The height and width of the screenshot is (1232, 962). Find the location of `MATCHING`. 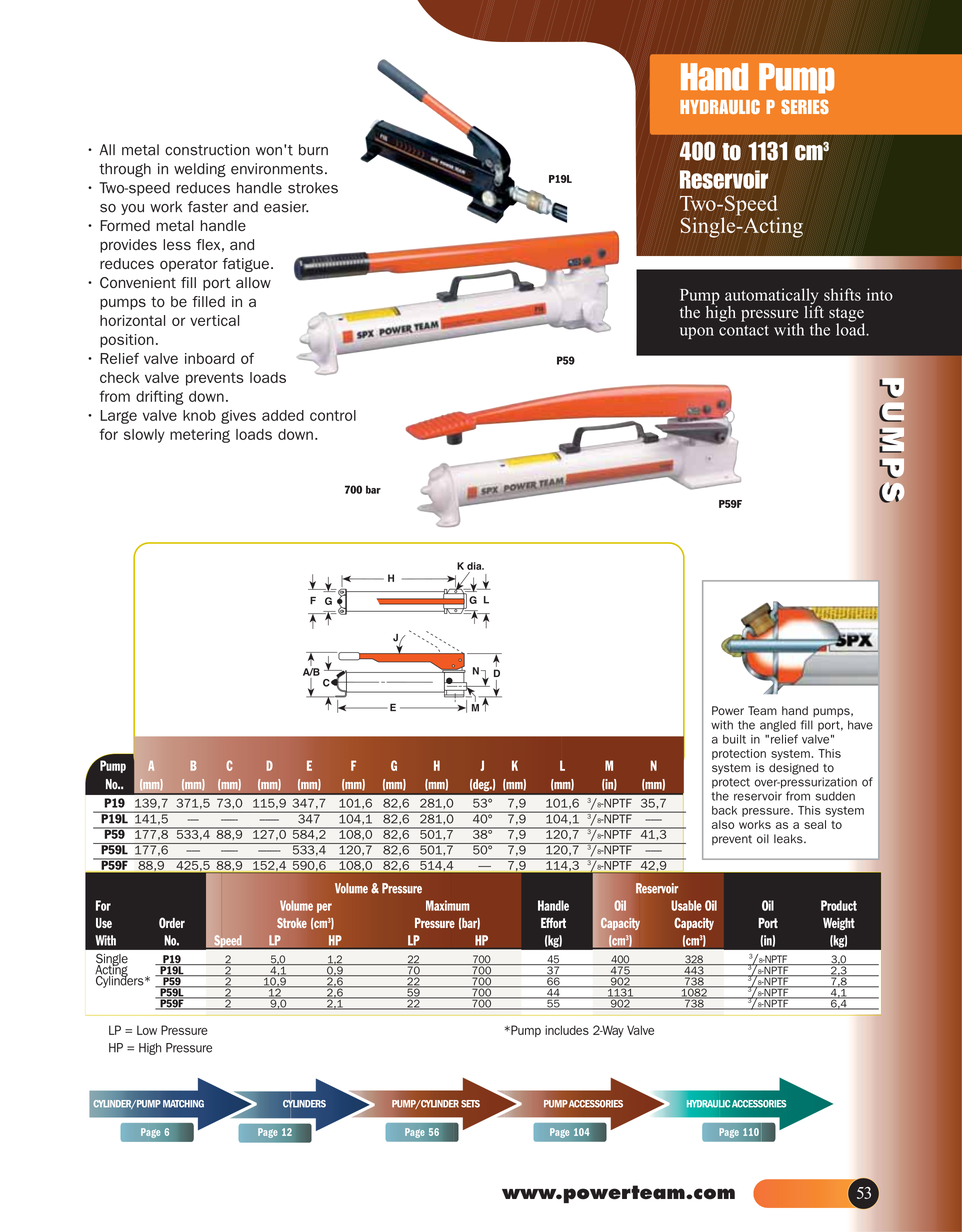

MATCHING is located at coordinates (183, 1104).
